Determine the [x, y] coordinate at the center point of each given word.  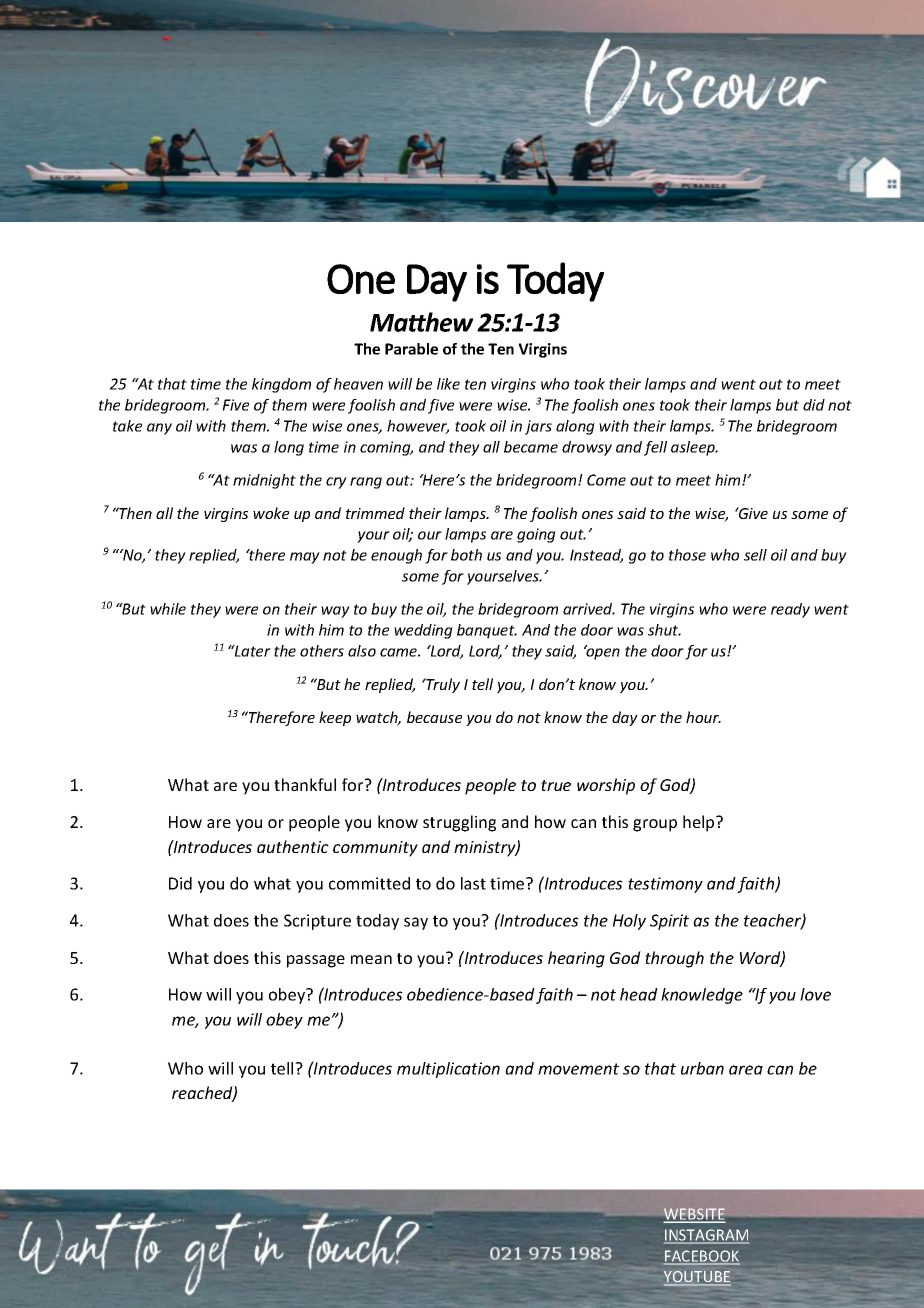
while [168, 609]
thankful [305, 784]
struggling [459, 823]
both [466, 555]
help [700, 823]
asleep [694, 448]
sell [755, 555]
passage [316, 961]
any [159, 429]
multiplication [448, 1070]
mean [371, 959]
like [448, 384]
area [746, 1070]
